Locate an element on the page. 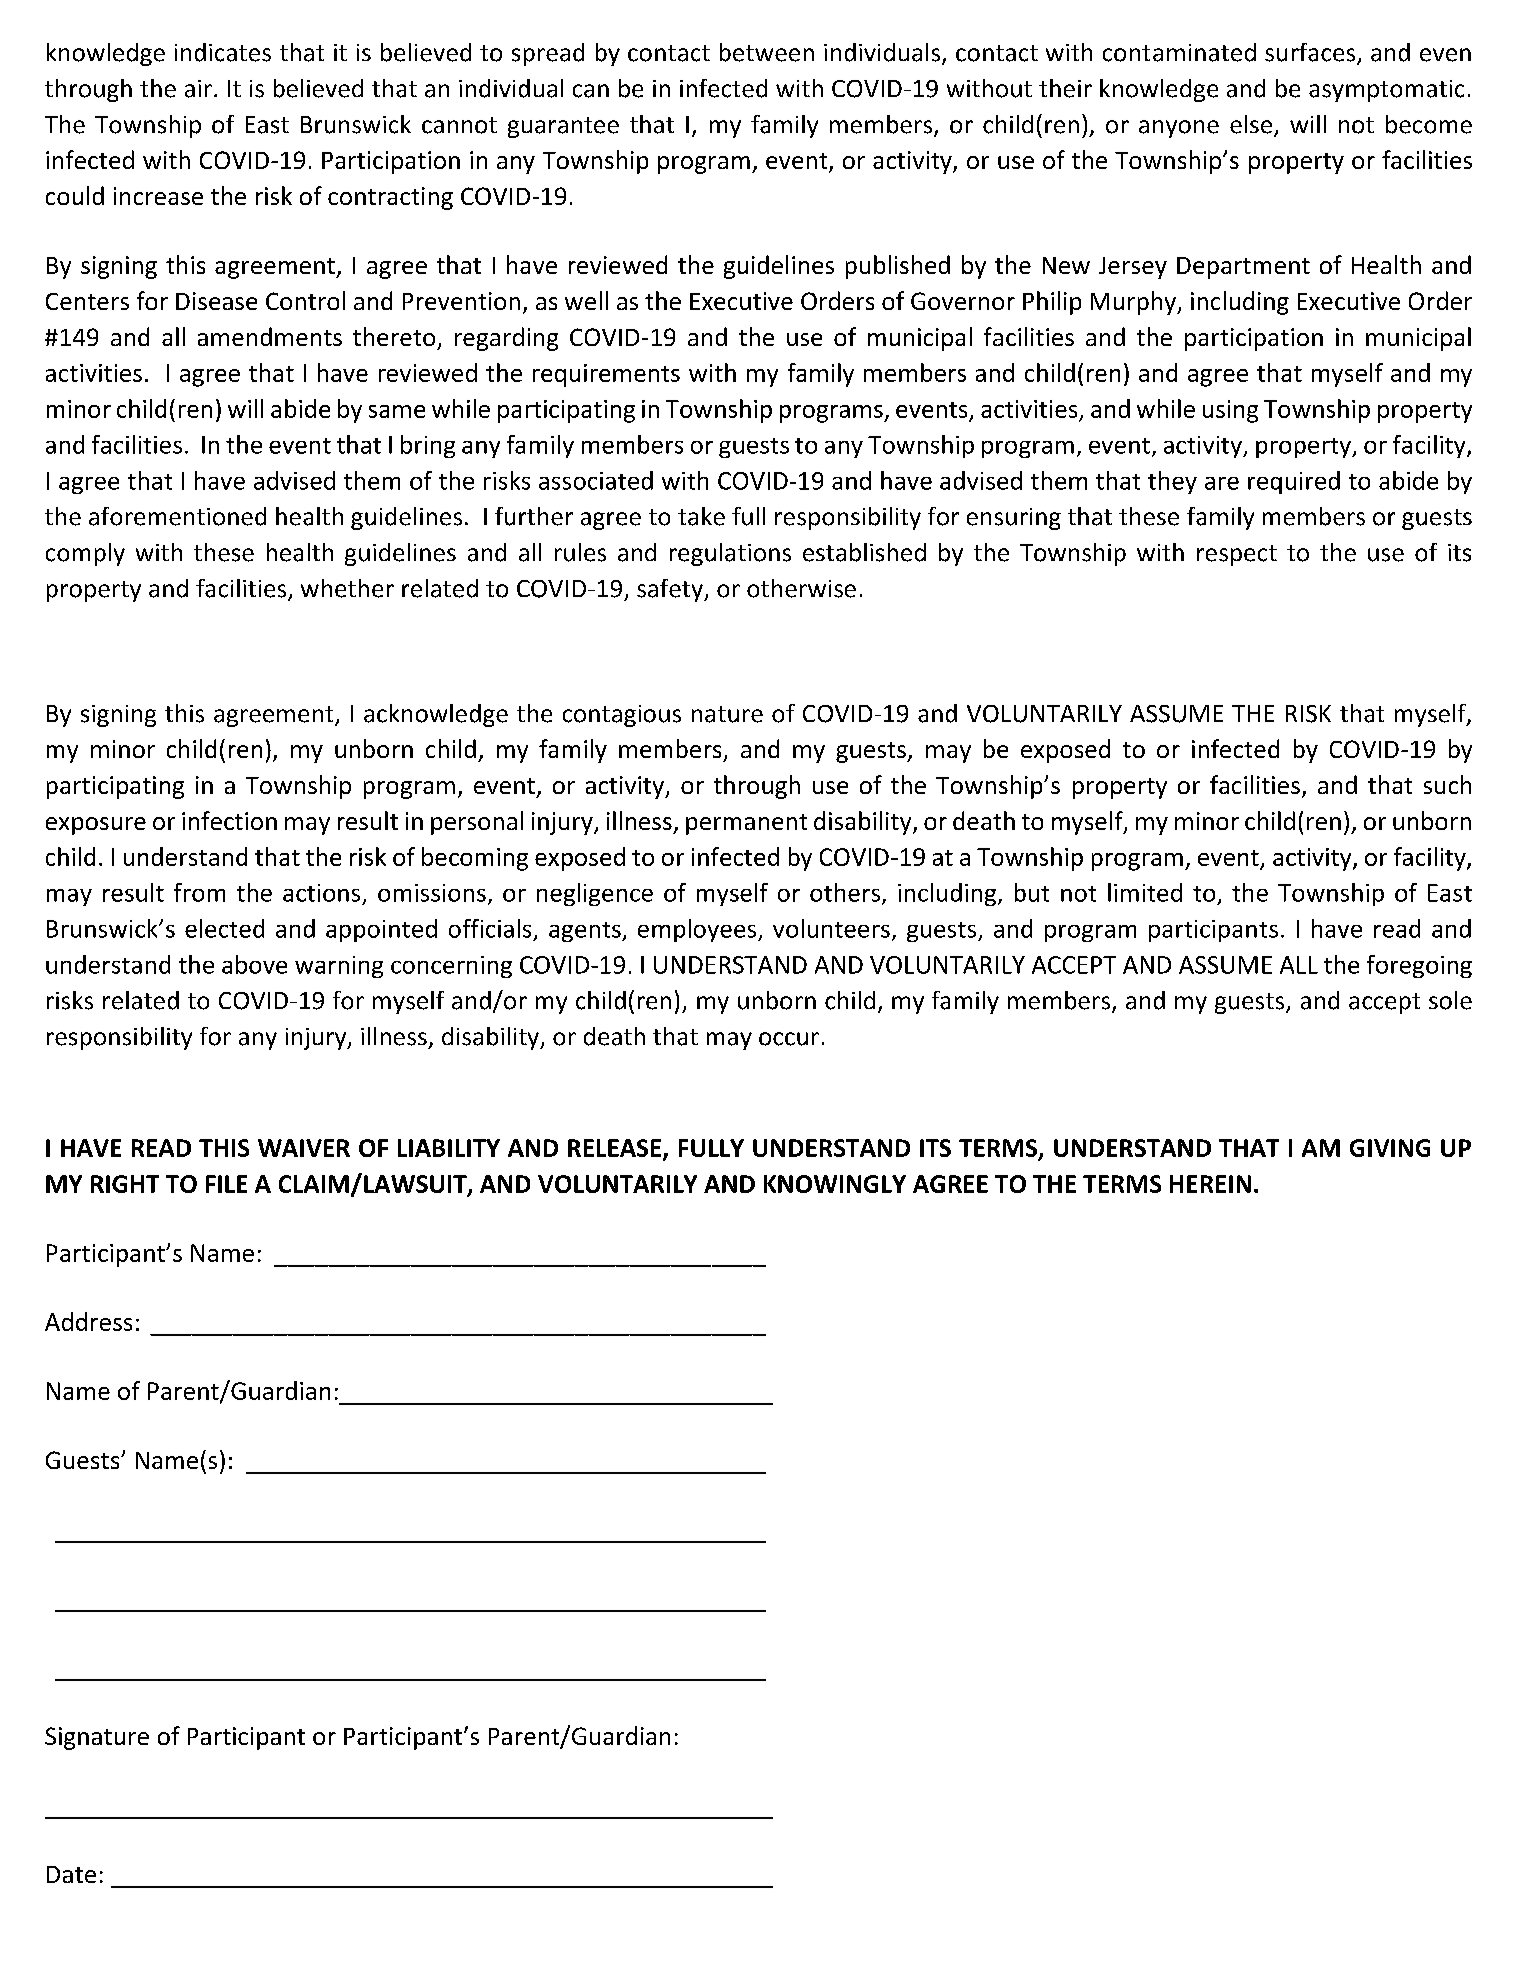 This document has width=1517, height=1963. regulations is located at coordinates (730, 554).
